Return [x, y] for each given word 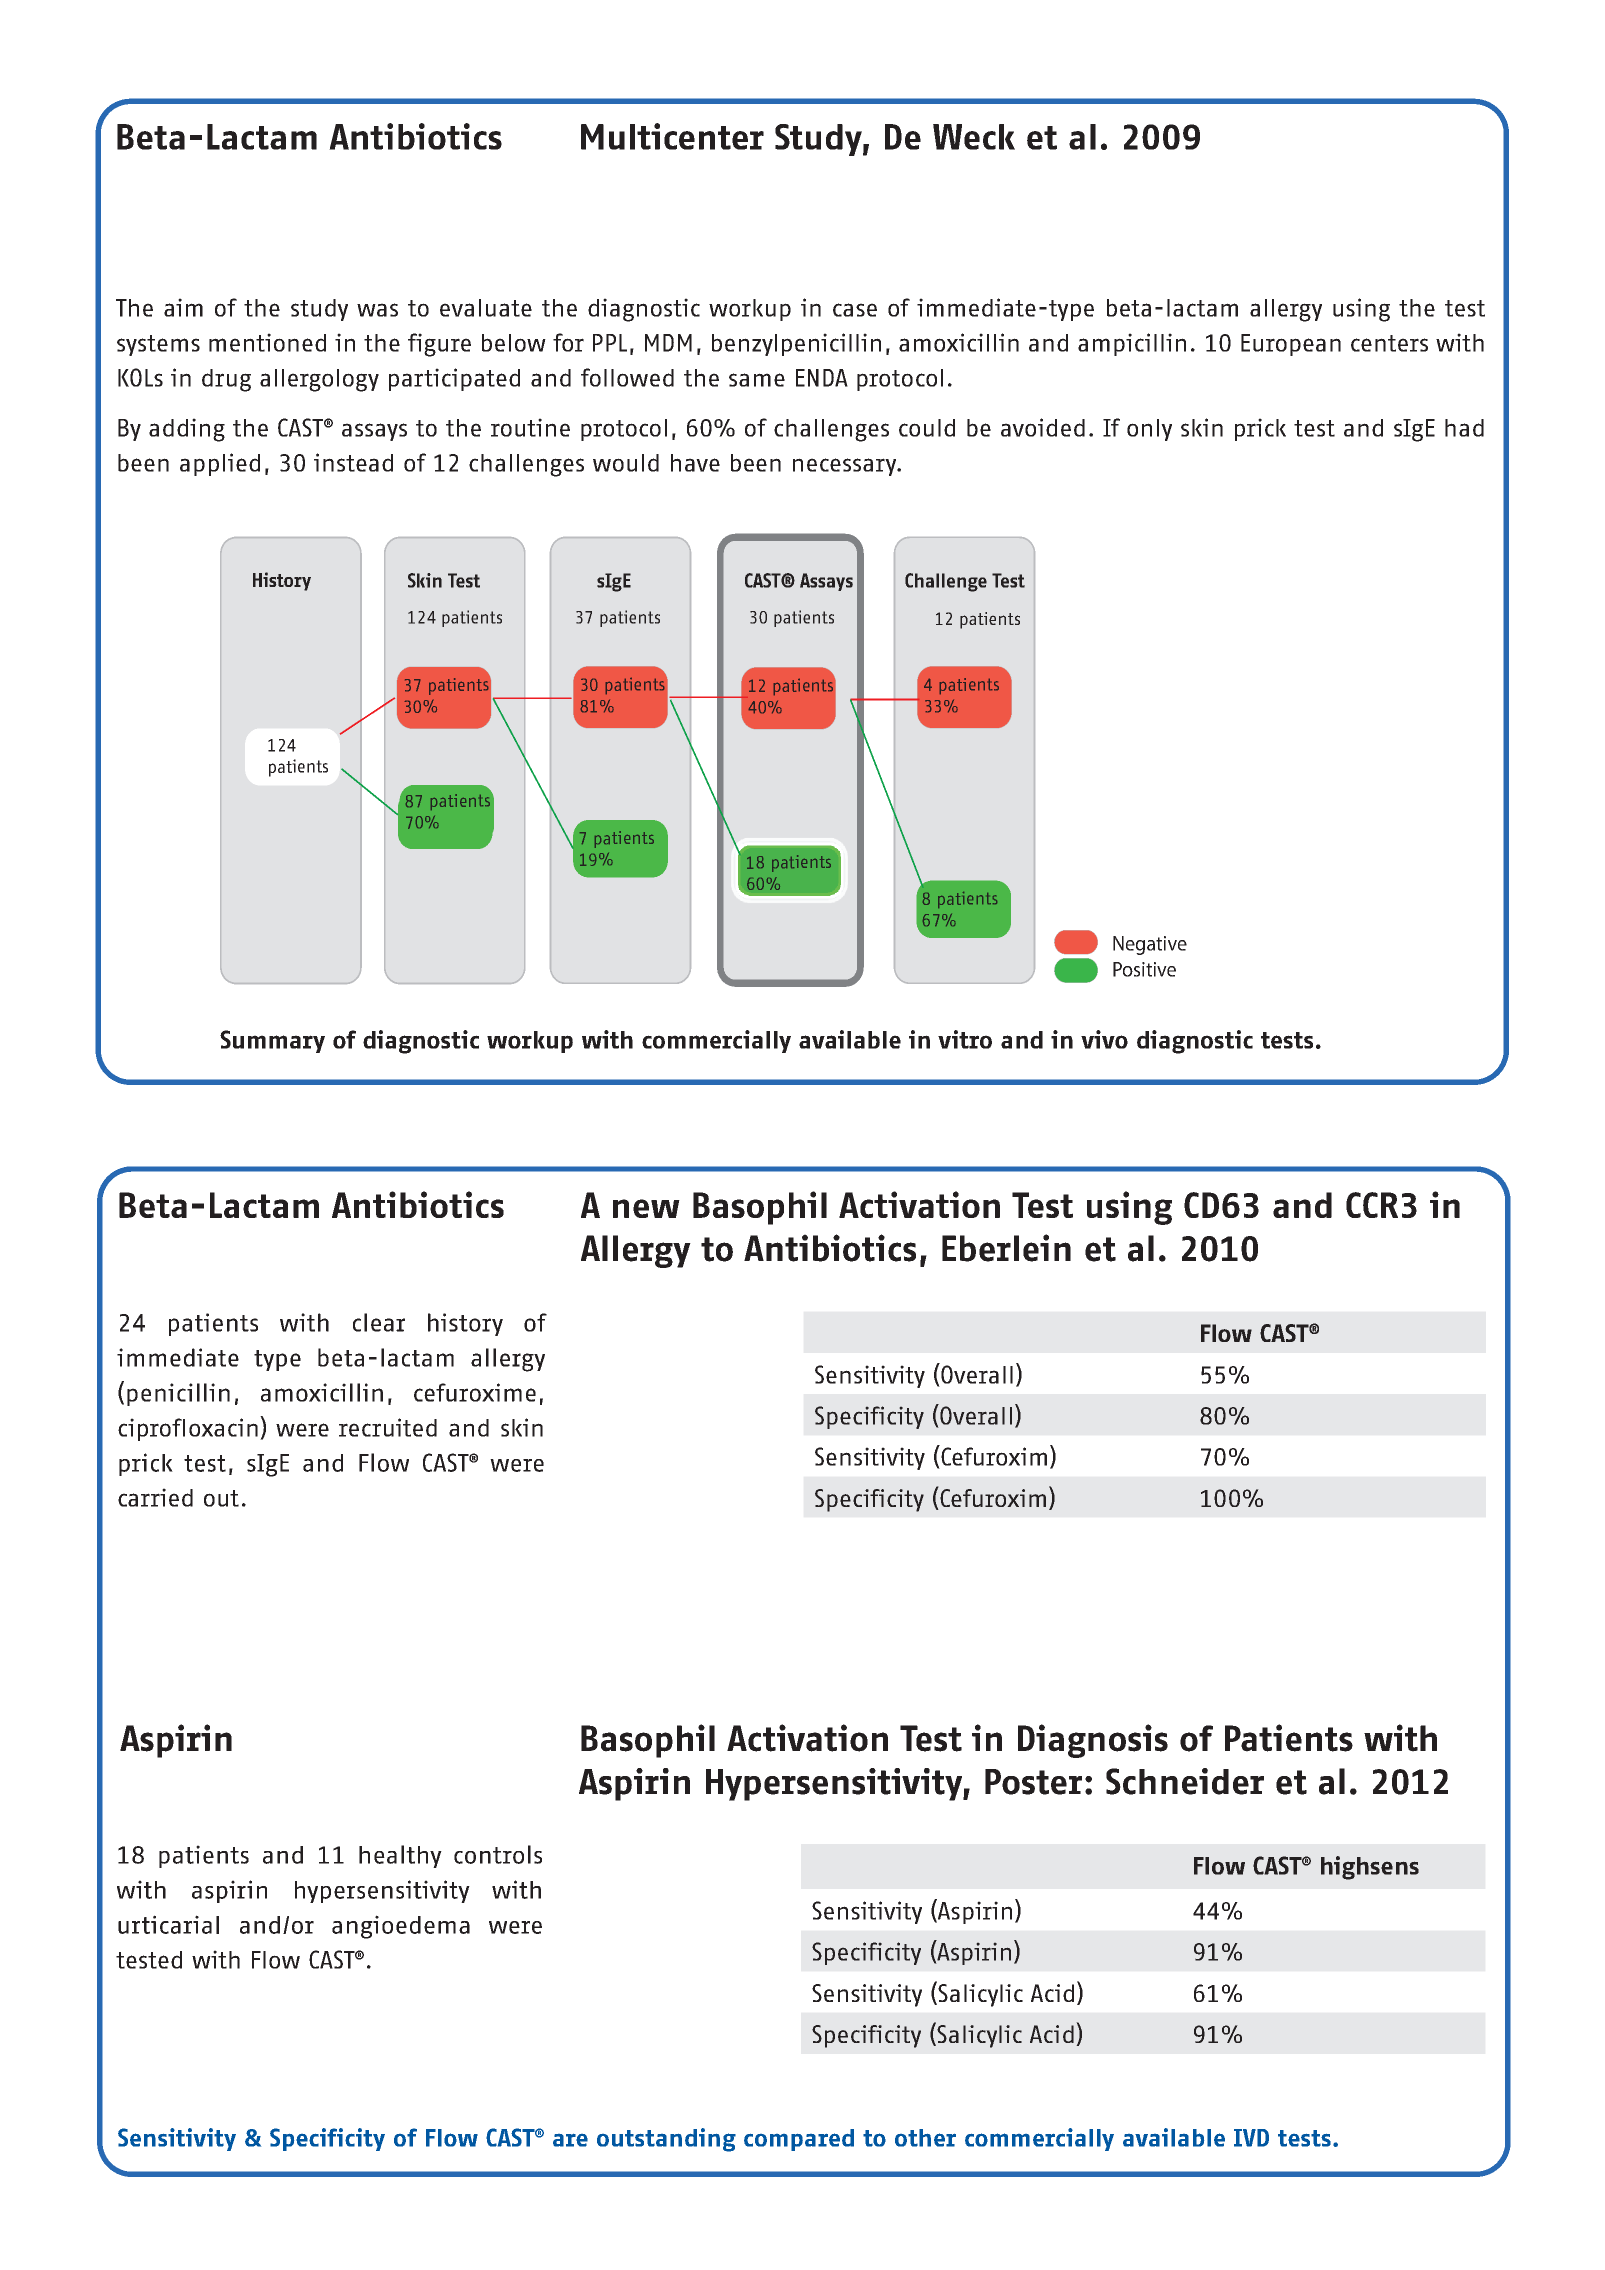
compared [799, 2140]
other [925, 2138]
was [377, 310]
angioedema [401, 1927]
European [1291, 345]
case [855, 310]
